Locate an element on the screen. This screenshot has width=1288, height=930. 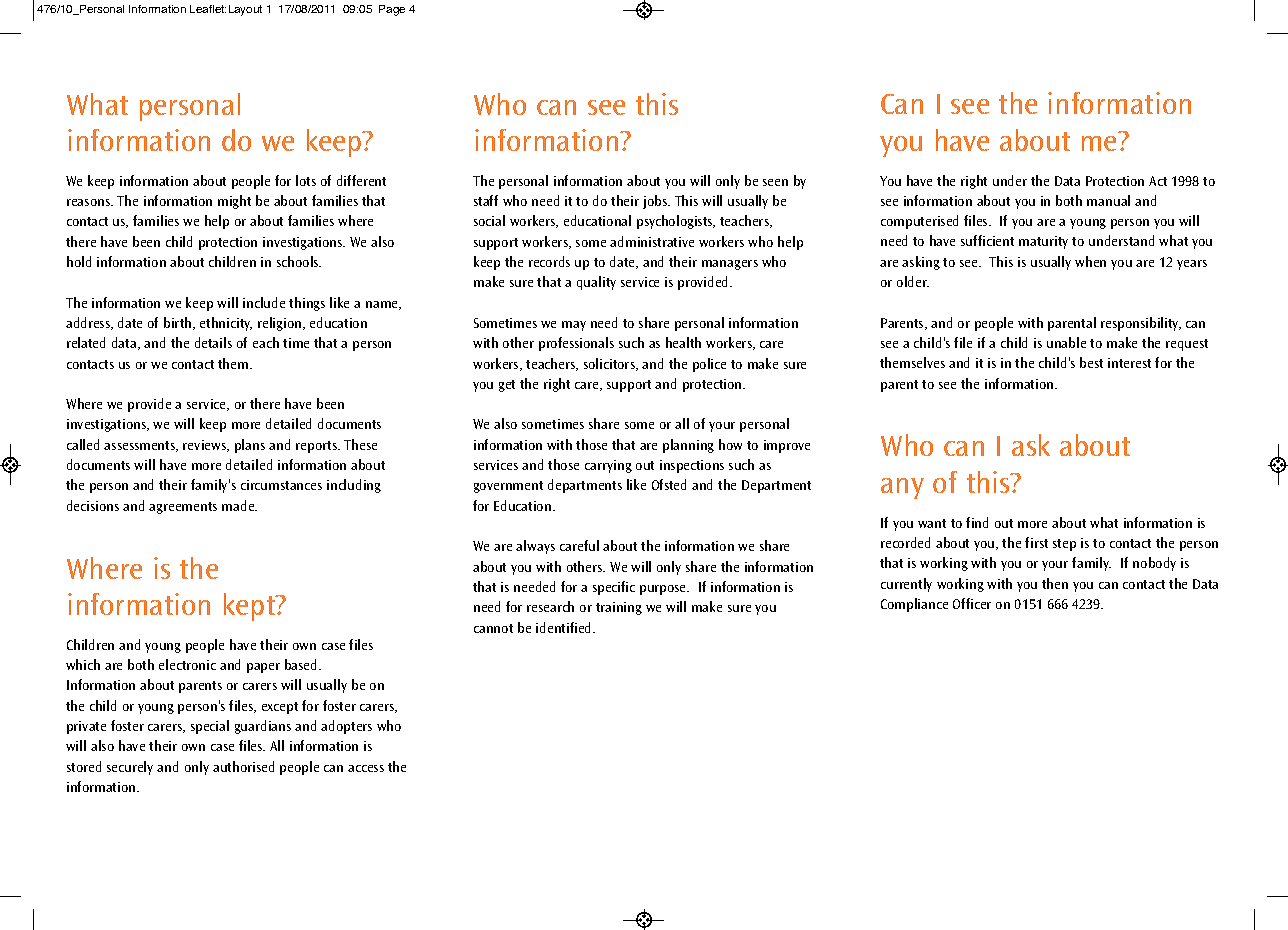
any is located at coordinates (902, 488).
